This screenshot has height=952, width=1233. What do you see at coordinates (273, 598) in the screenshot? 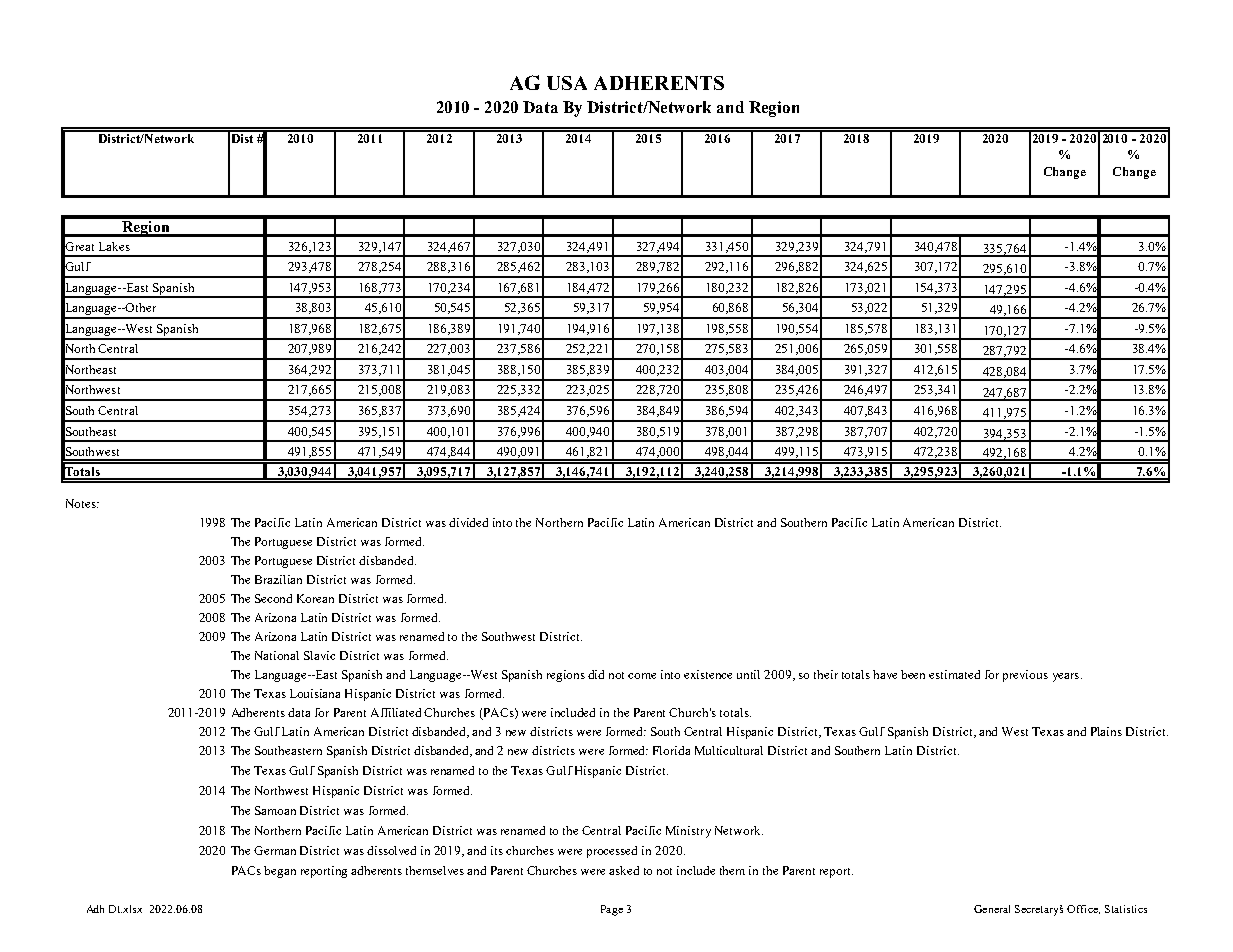
I see `Second` at bounding box center [273, 598].
